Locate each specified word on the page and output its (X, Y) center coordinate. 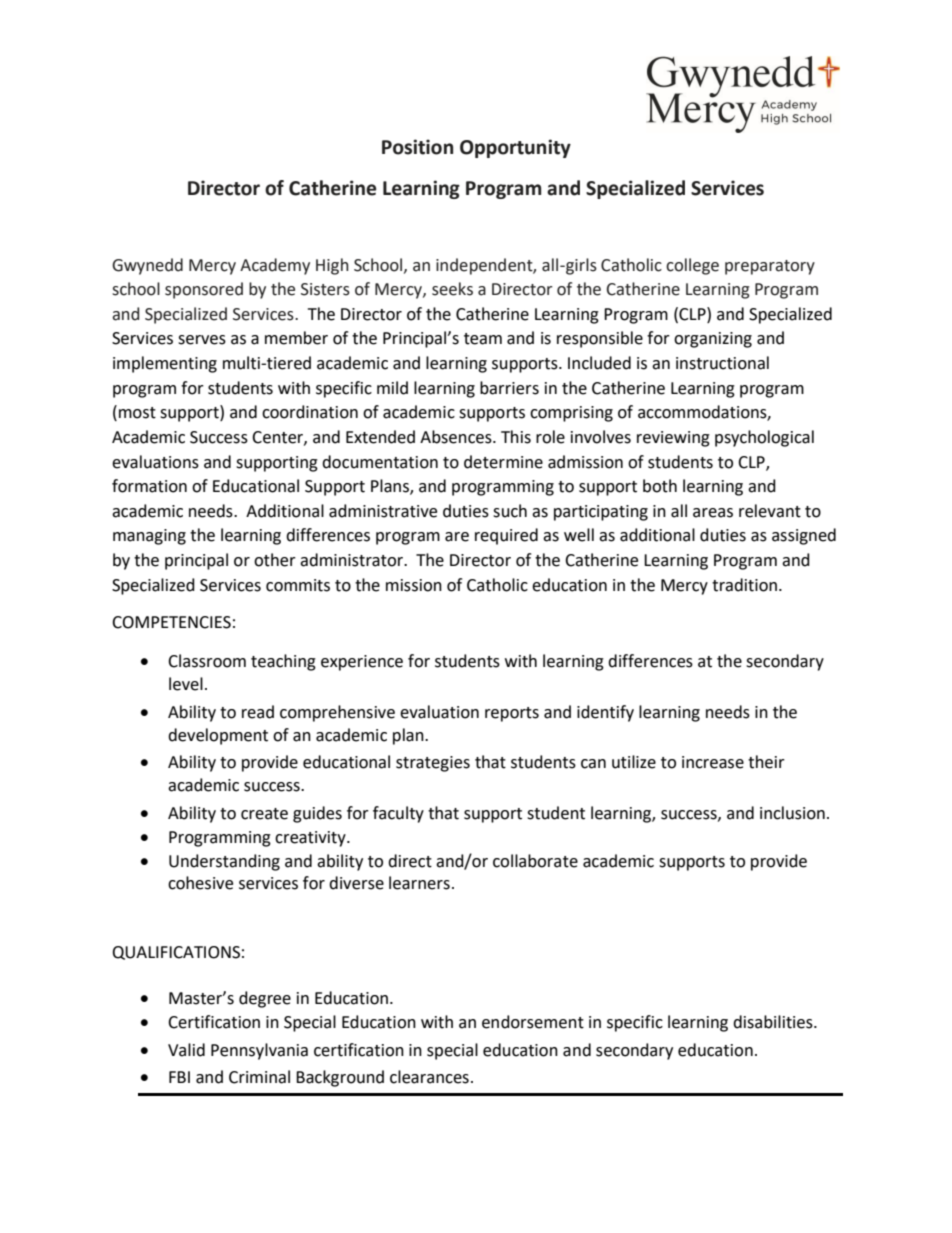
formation (149, 486)
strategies (433, 764)
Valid (186, 1050)
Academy (275, 266)
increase (713, 762)
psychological (764, 438)
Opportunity (515, 148)
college (692, 266)
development (218, 736)
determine (503, 462)
